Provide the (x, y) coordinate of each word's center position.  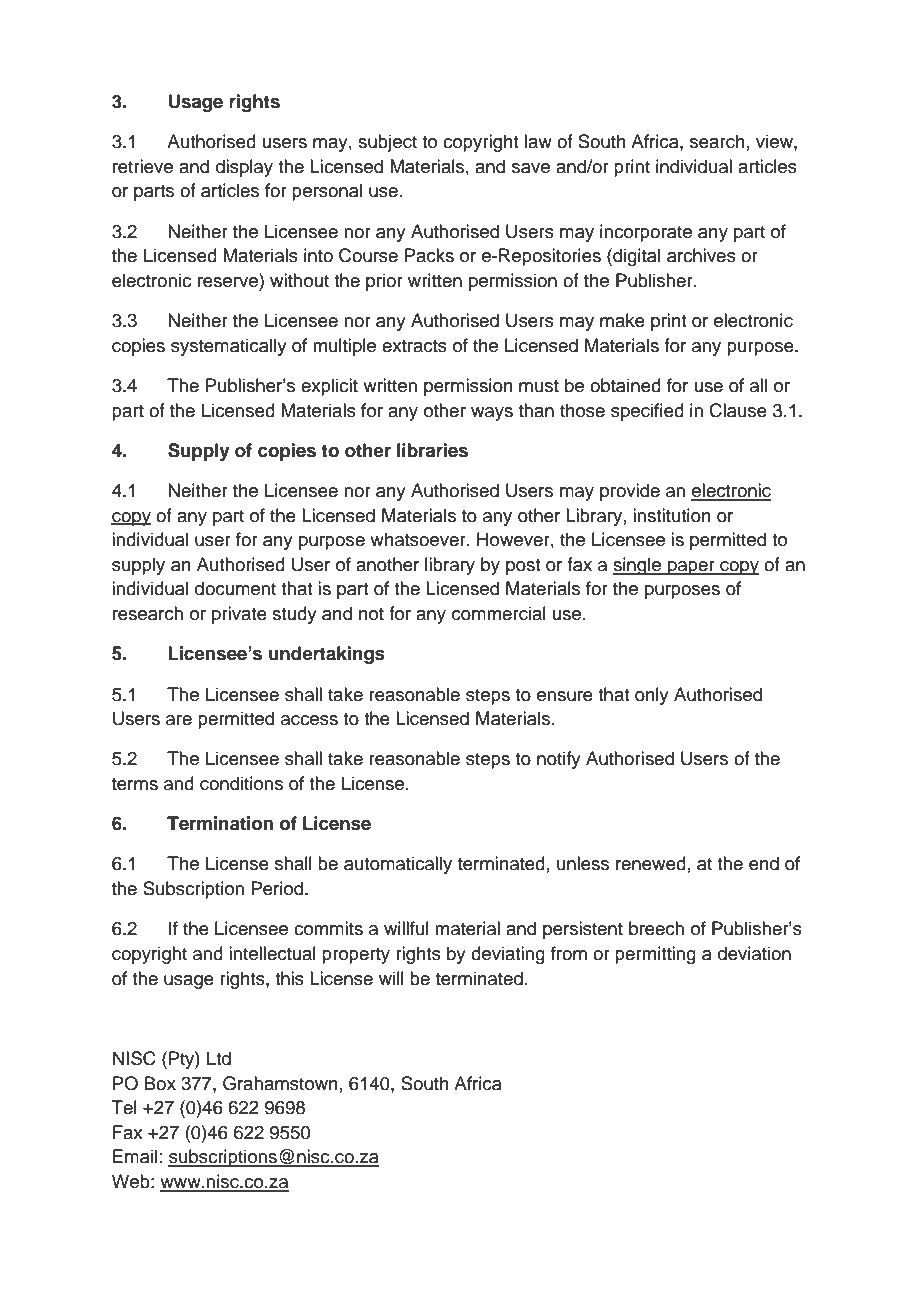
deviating (508, 955)
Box (160, 1083)
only (652, 696)
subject (387, 143)
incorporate (646, 233)
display (244, 168)
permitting (655, 955)
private (239, 615)
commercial (499, 613)
